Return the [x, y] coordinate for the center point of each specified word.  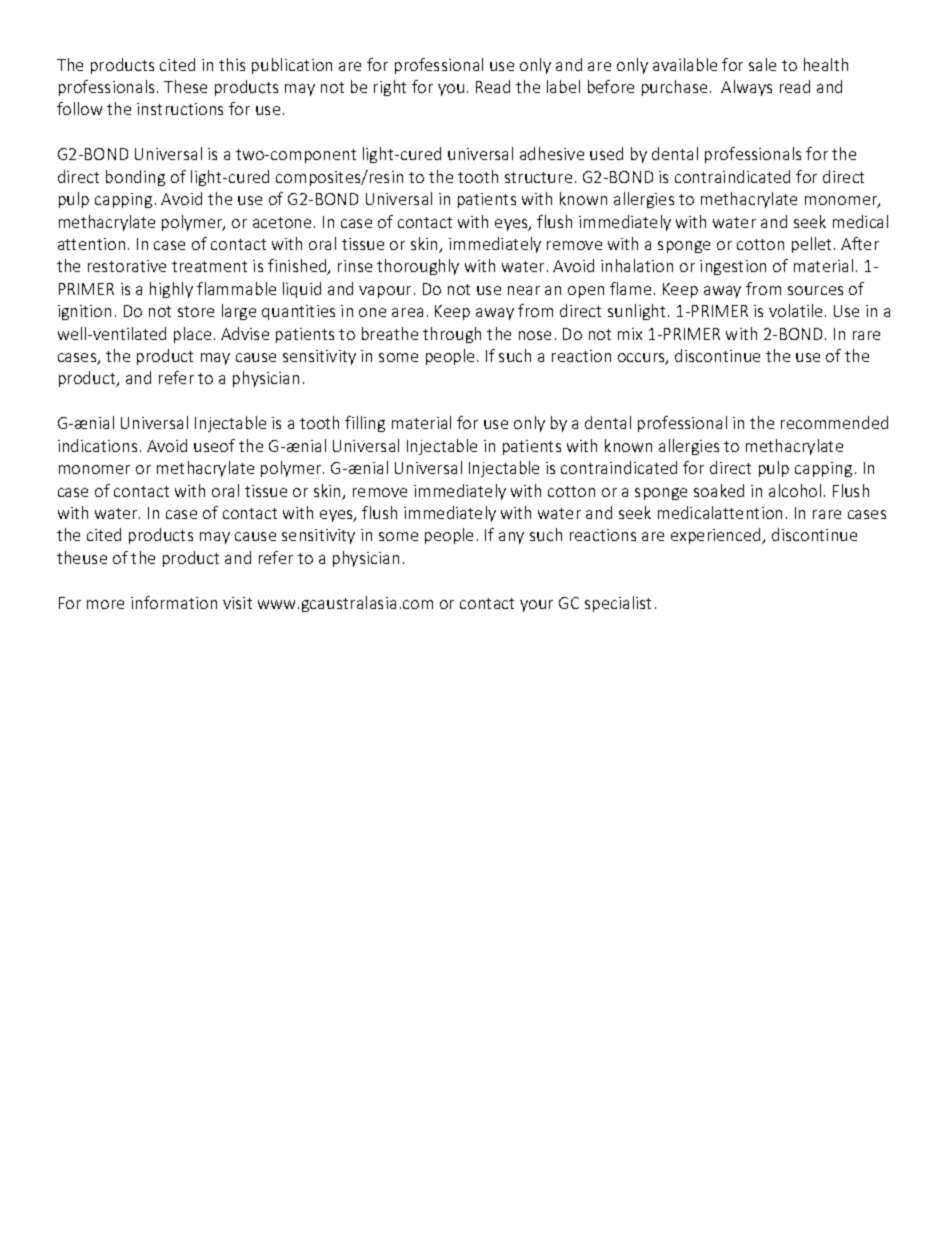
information [174, 602]
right [390, 88]
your [536, 606]
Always [746, 88]
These [185, 86]
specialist [618, 604]
